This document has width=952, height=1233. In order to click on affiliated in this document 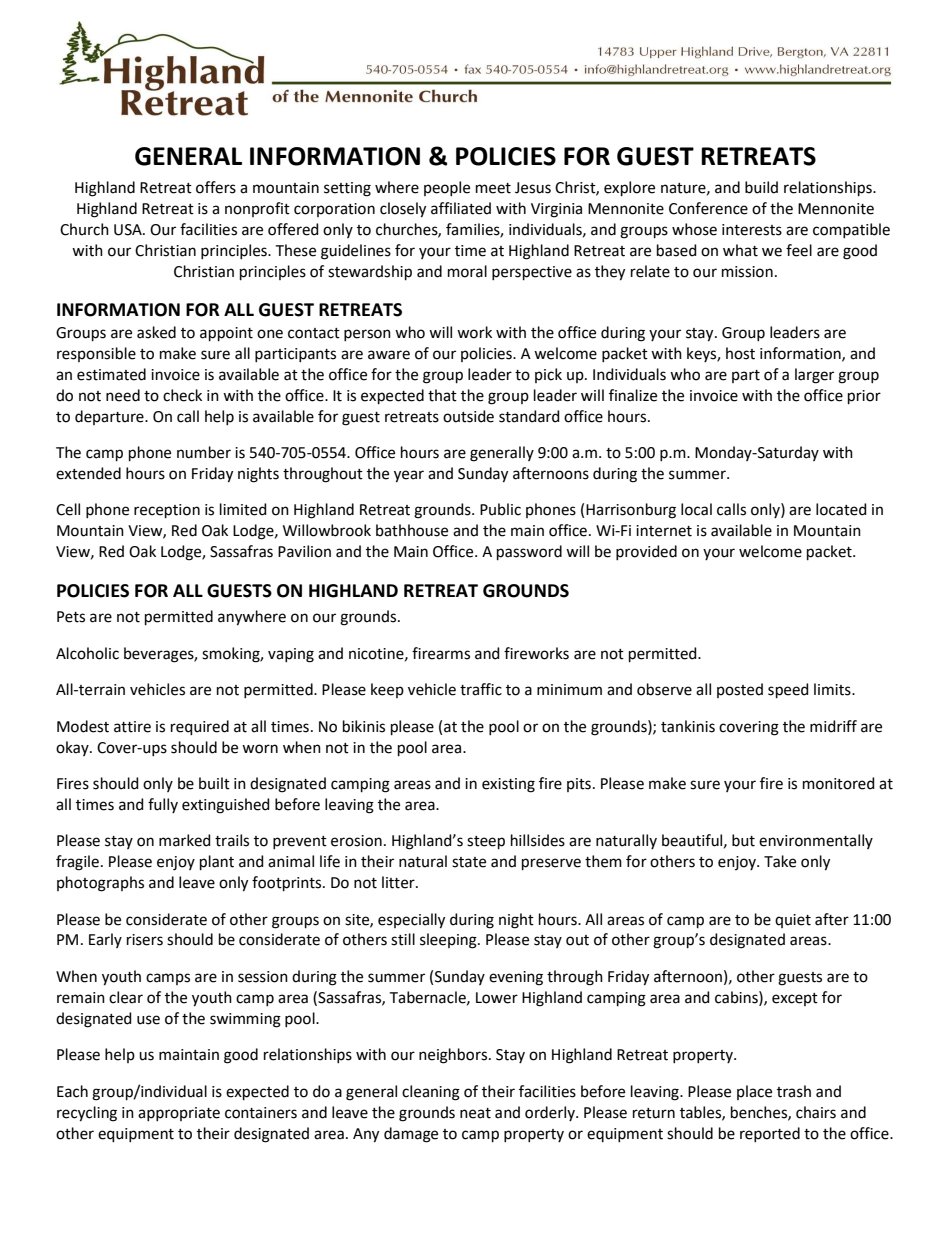, I will do `click(461, 208)`.
